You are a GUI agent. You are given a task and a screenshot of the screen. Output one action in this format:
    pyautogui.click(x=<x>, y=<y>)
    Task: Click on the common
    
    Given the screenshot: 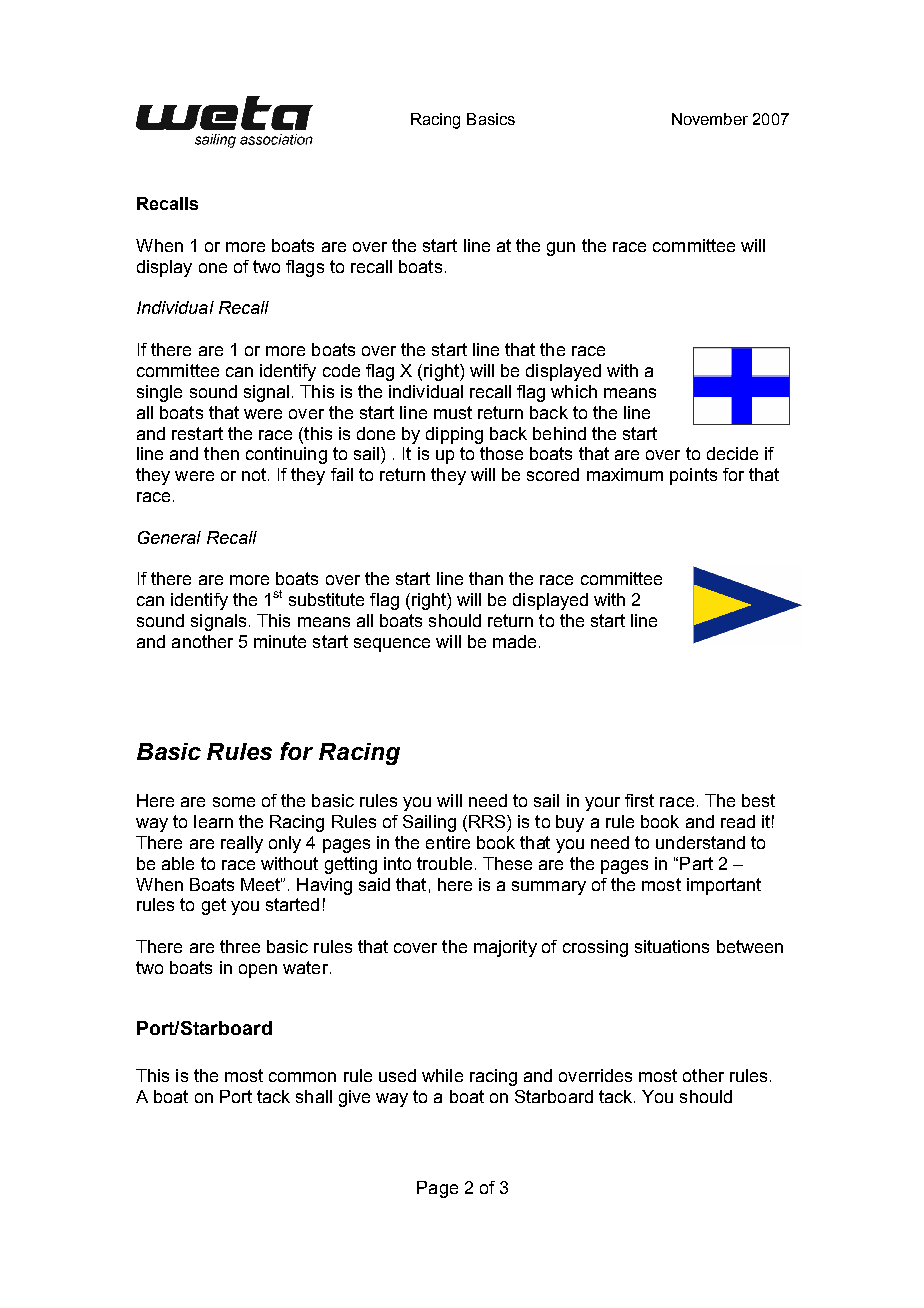 What is the action you would take?
    pyautogui.click(x=302, y=1077)
